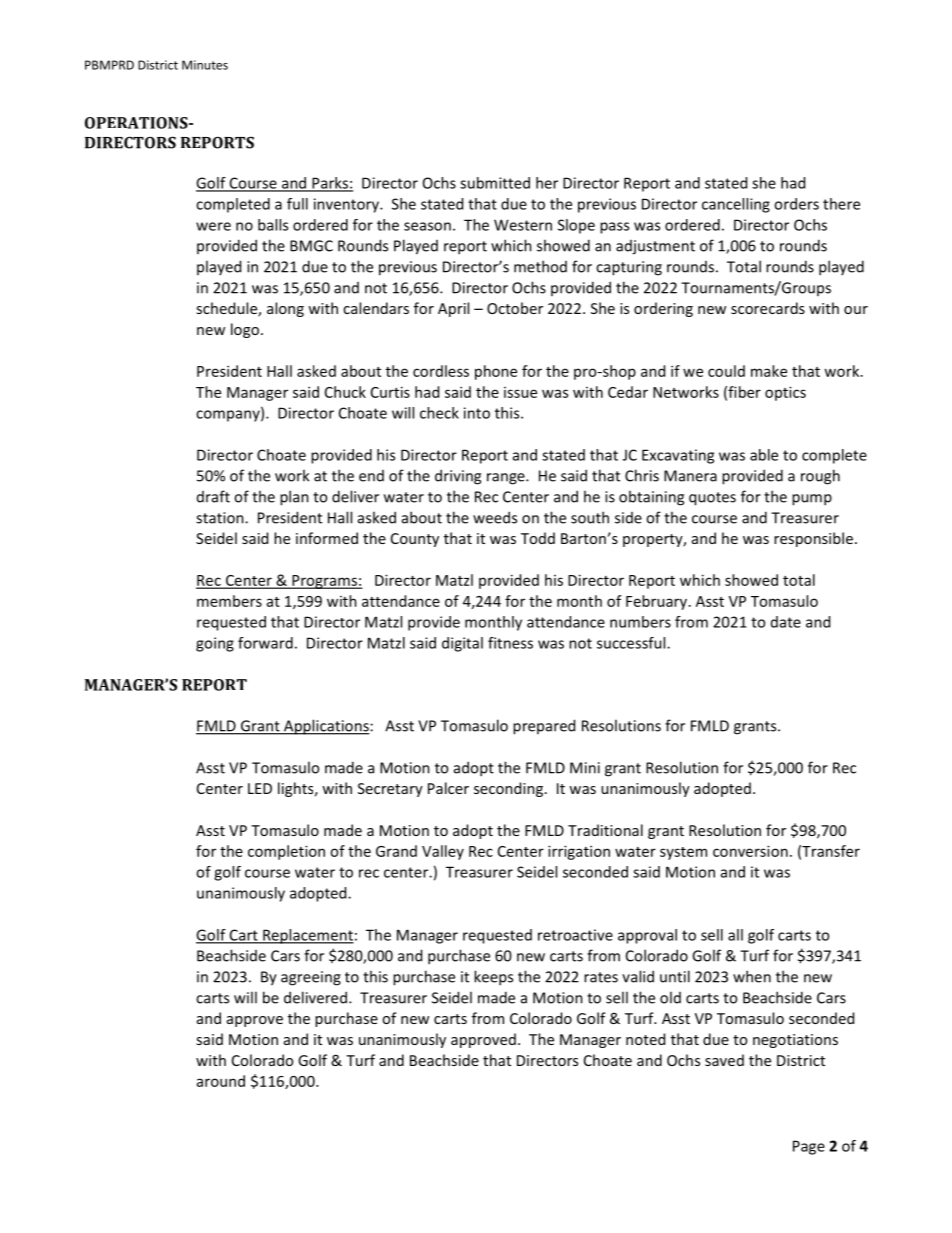 The height and width of the image is (1233, 952). Describe the element at coordinates (294, 498) in the image. I see `plan` at that location.
